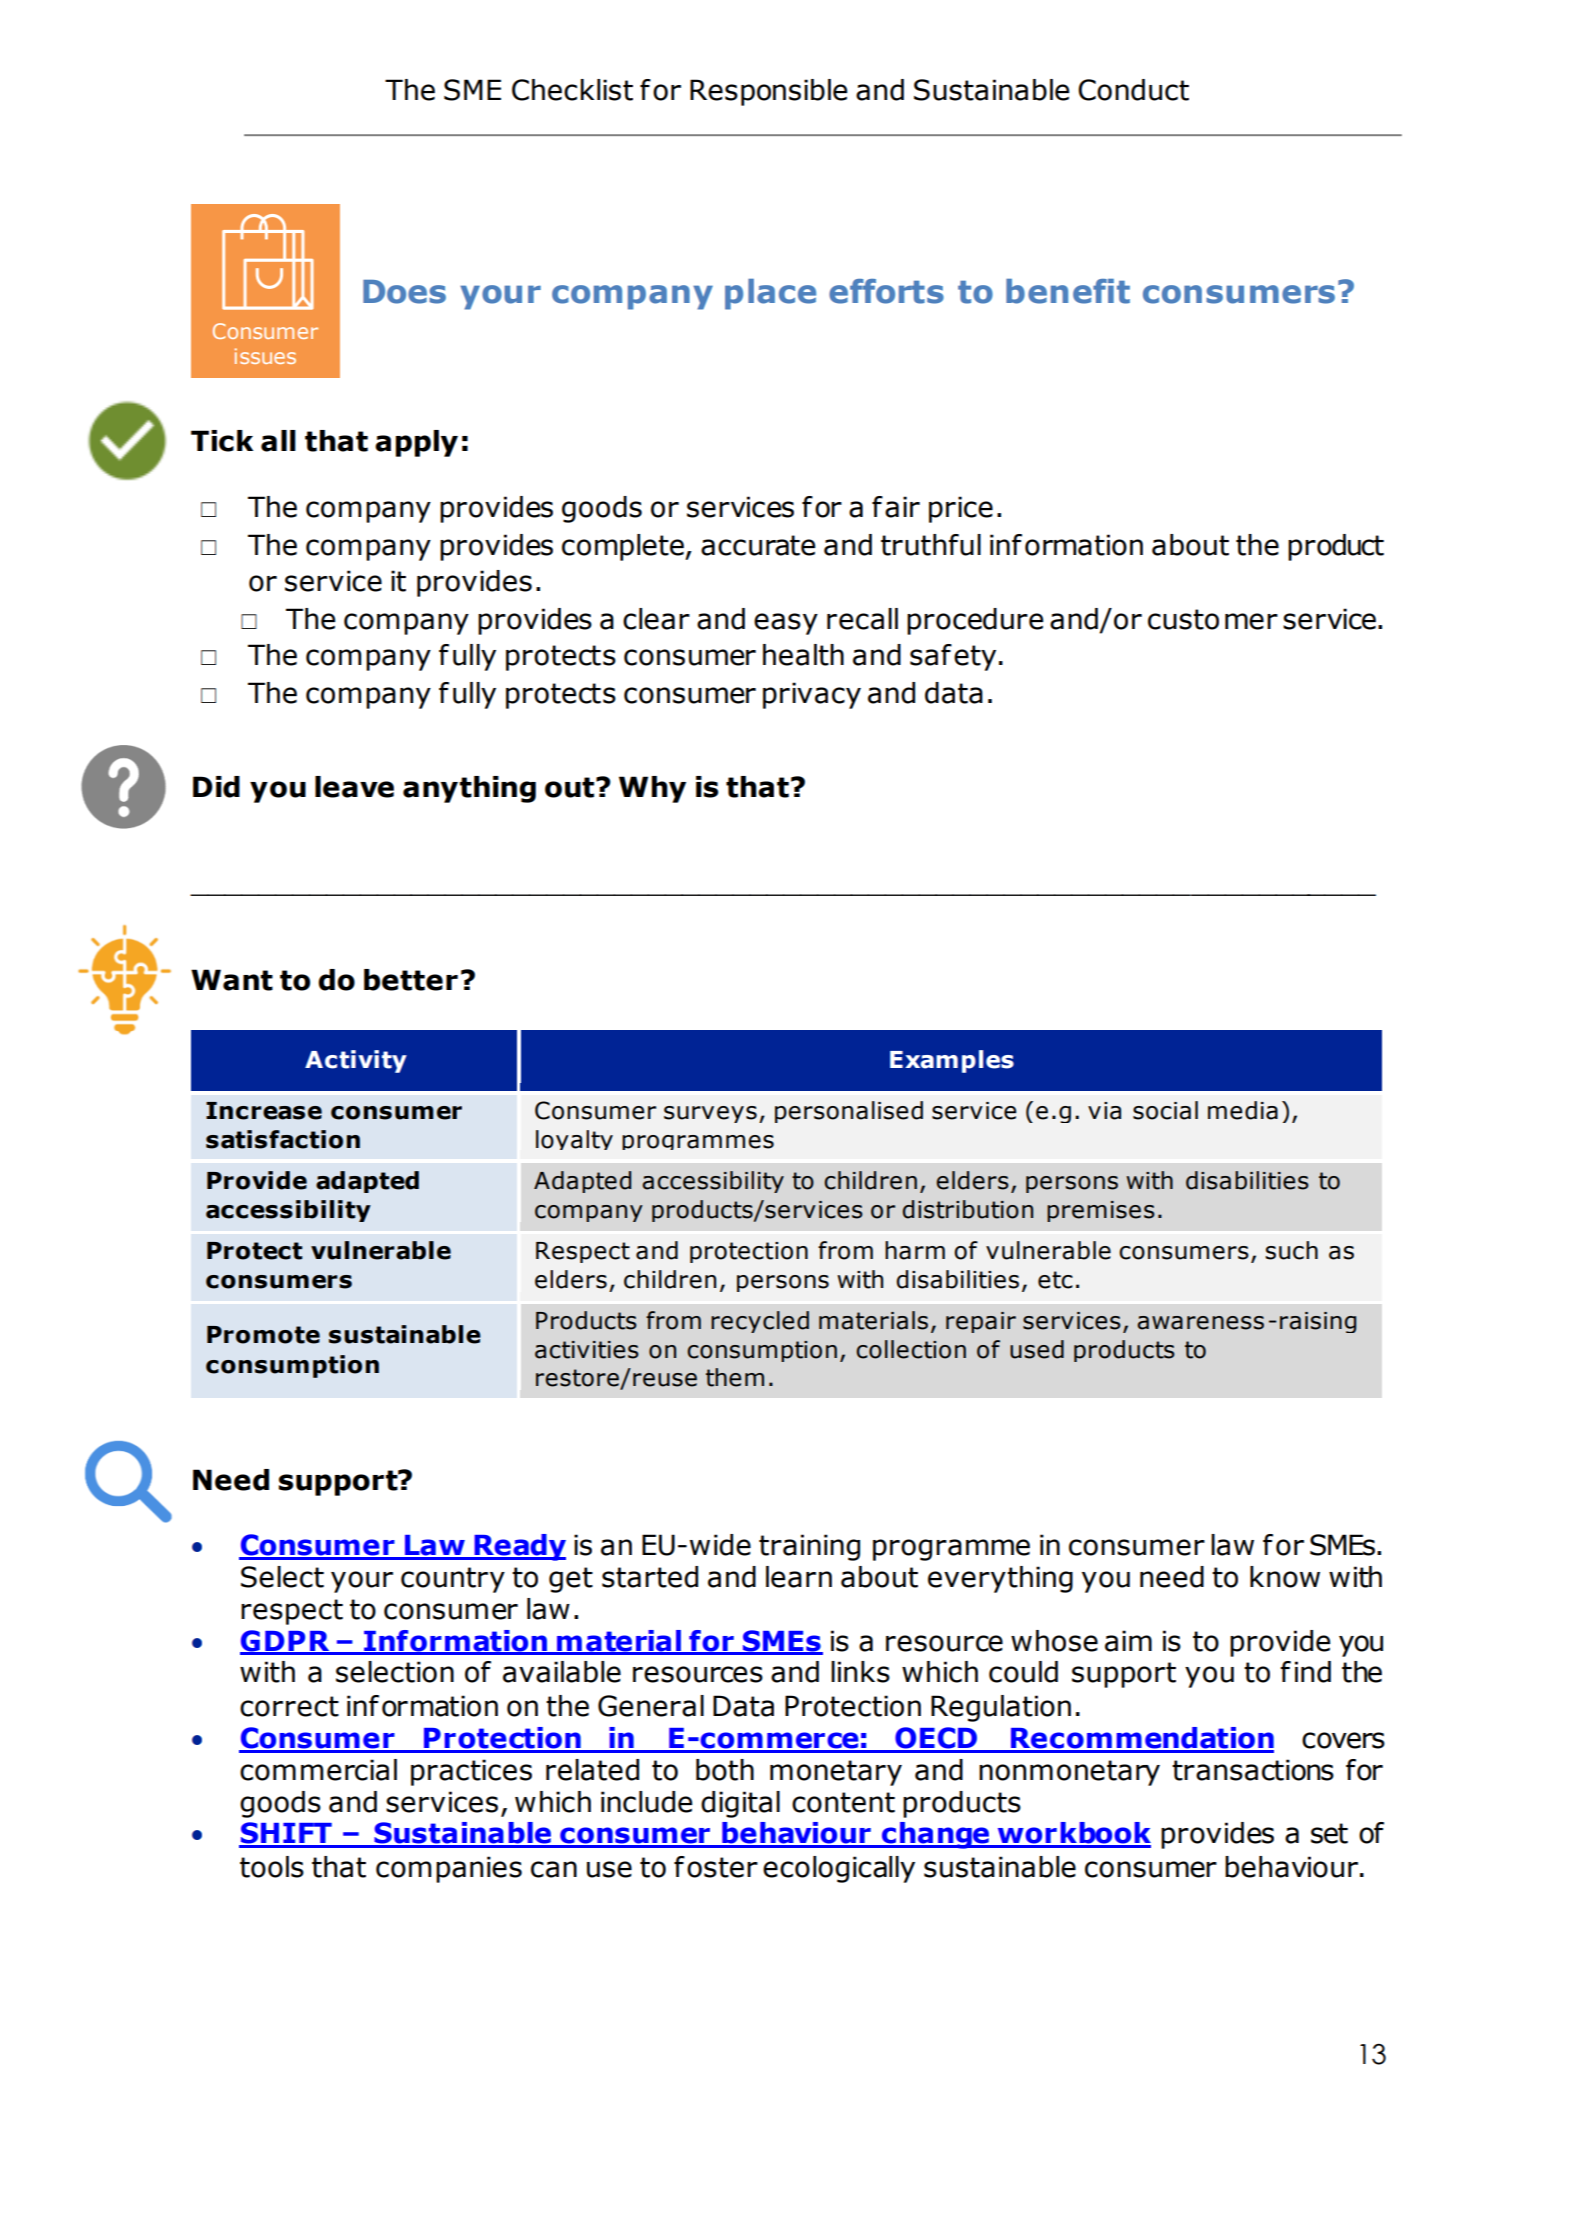  I want to click on know, so click(1285, 1577).
